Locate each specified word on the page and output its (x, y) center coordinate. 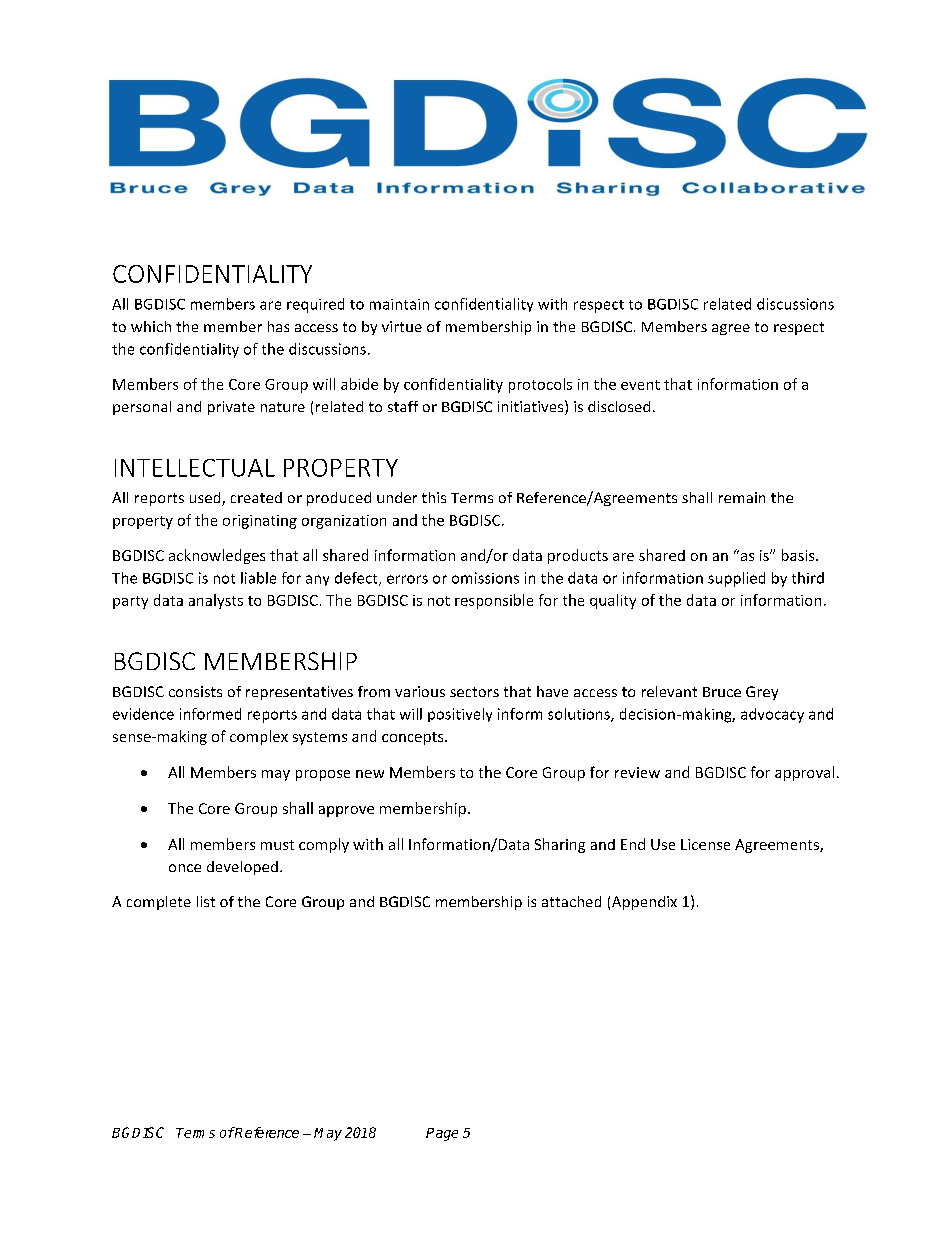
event (640, 385)
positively (460, 715)
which (151, 326)
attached (571, 901)
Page (442, 1134)
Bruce (722, 692)
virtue (402, 326)
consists (195, 691)
